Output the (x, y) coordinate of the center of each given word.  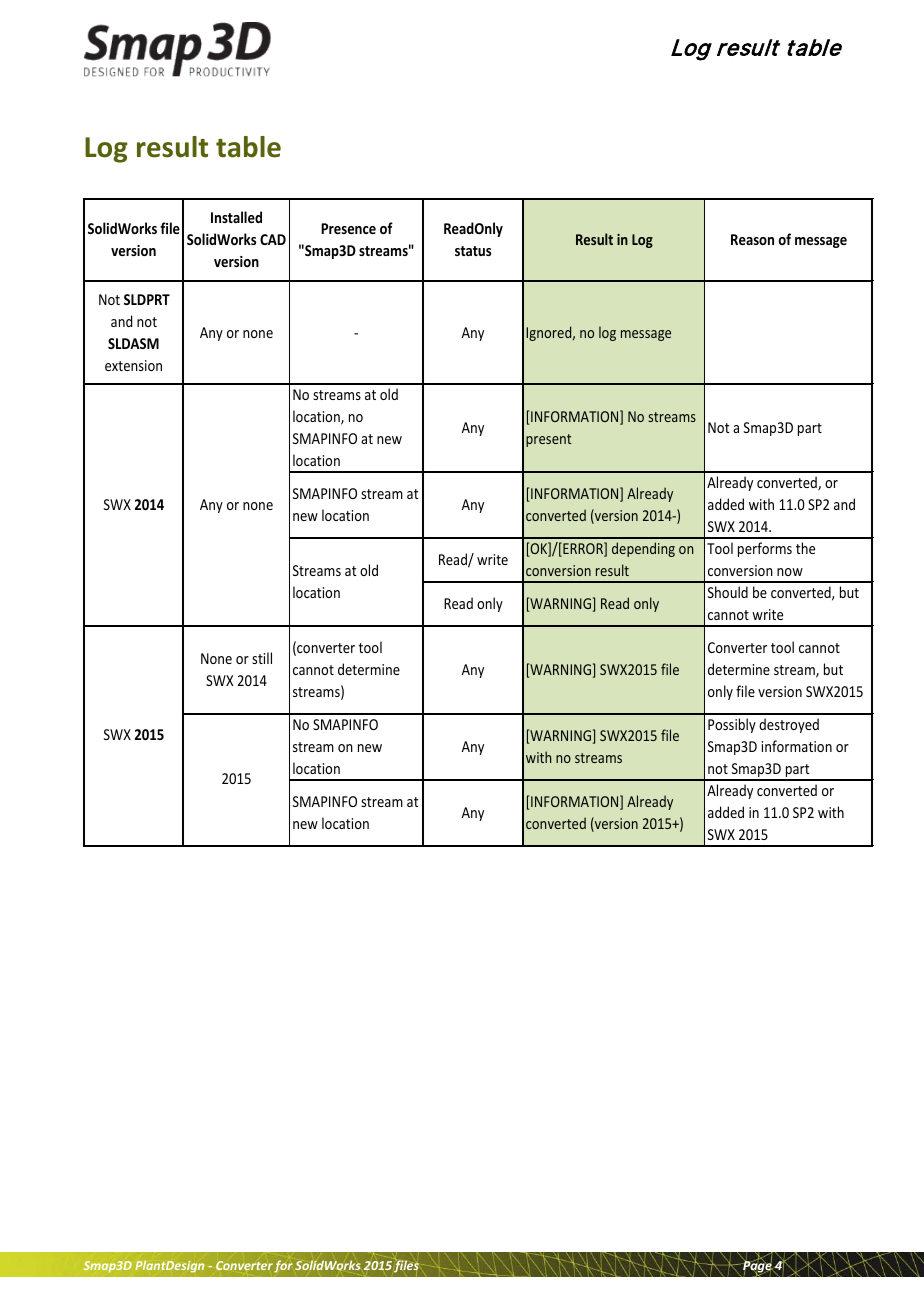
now (790, 572)
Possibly (732, 725)
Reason (752, 239)
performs (765, 549)
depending (643, 549)
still (262, 658)
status (473, 251)
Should (727, 592)
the (805, 548)
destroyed (789, 725)
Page (757, 1267)
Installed (236, 217)
